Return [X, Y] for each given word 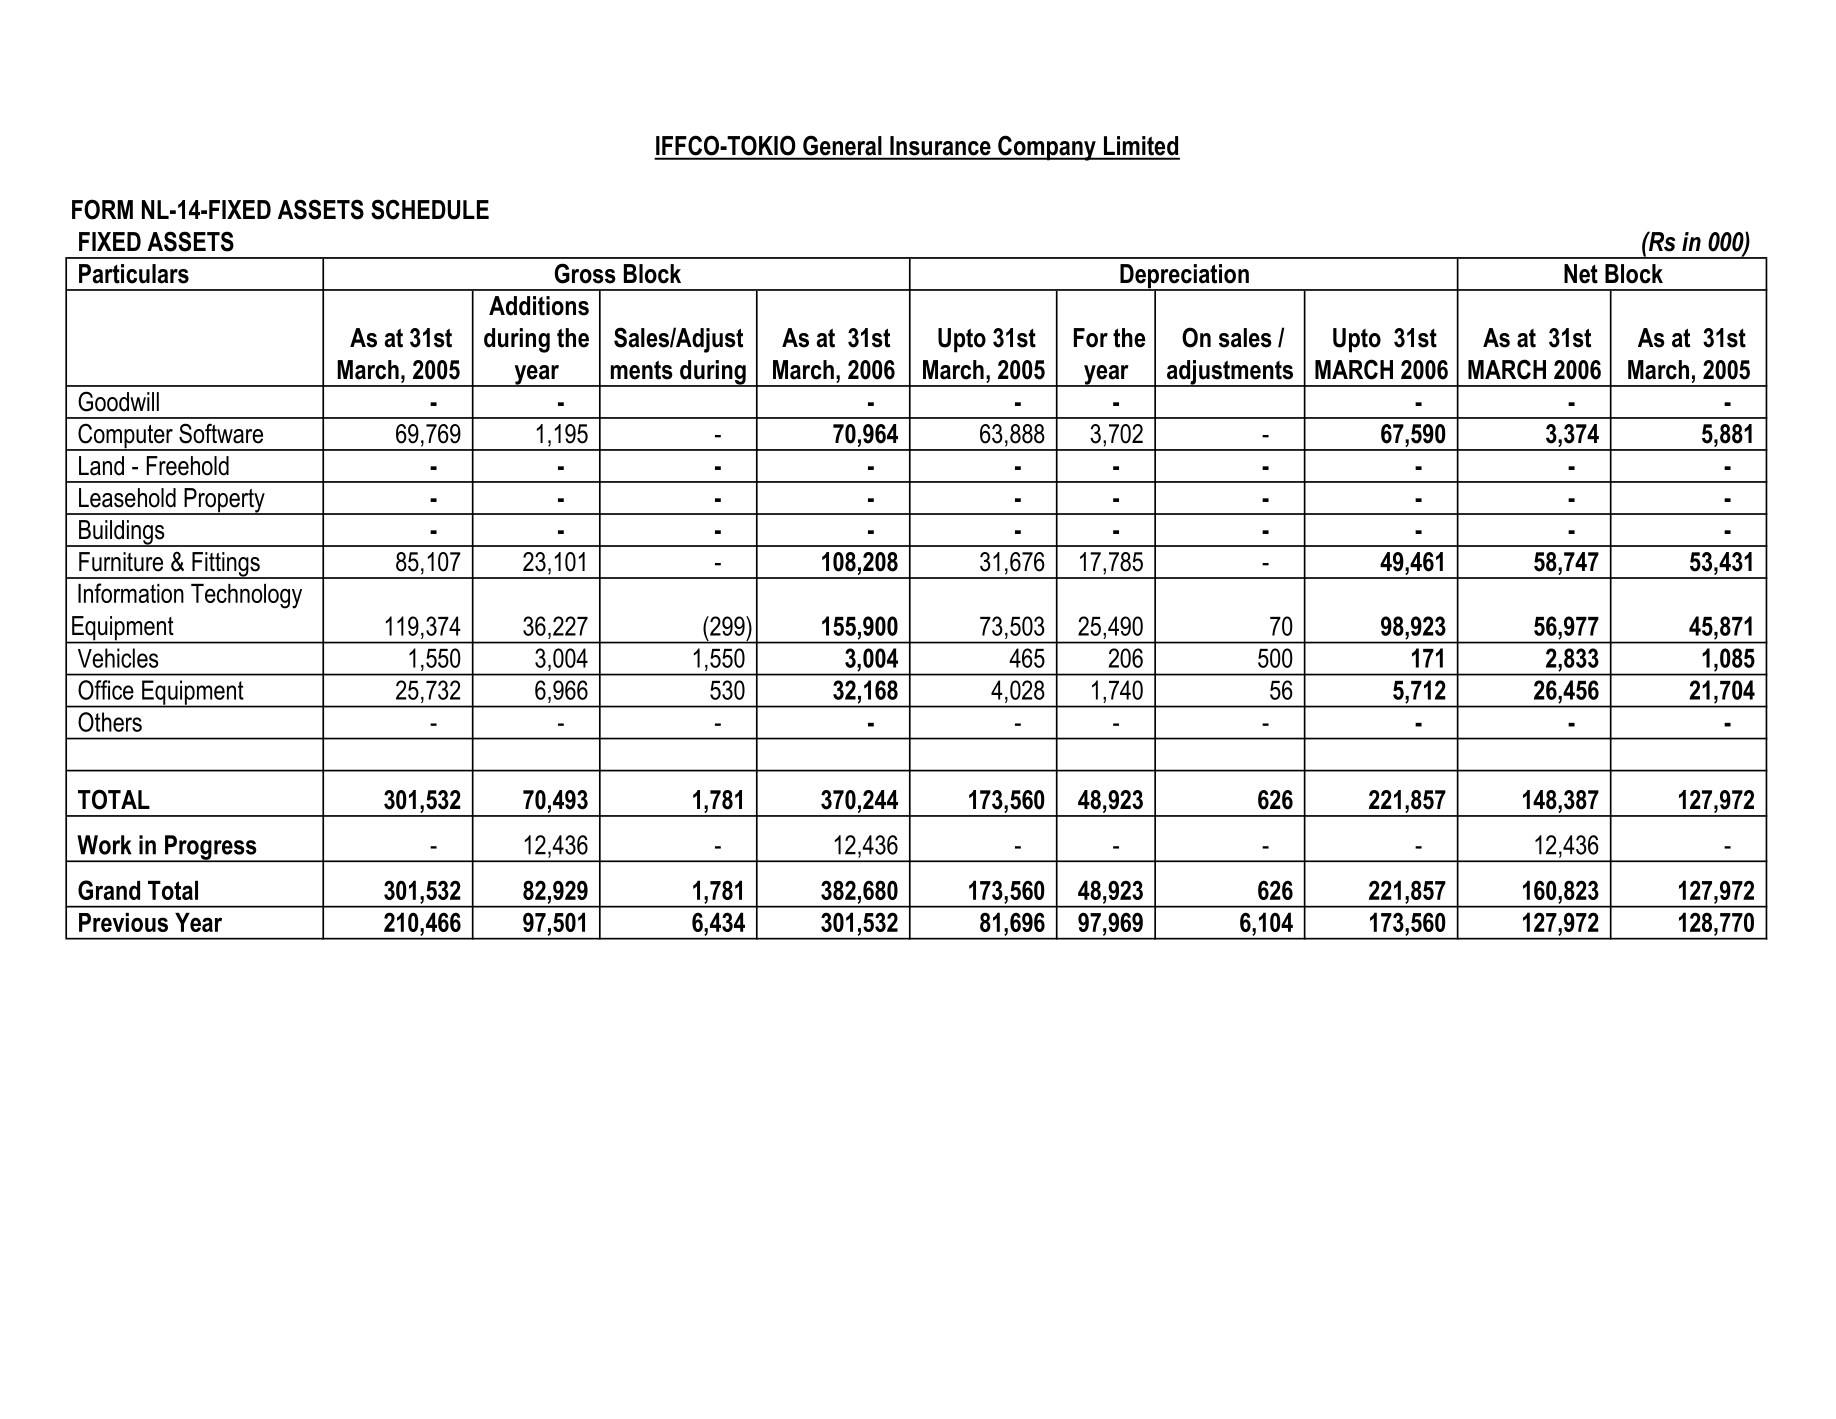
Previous [123, 922]
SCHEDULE [430, 209]
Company [1047, 148]
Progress [211, 848]
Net [1581, 274]
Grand [109, 890]
